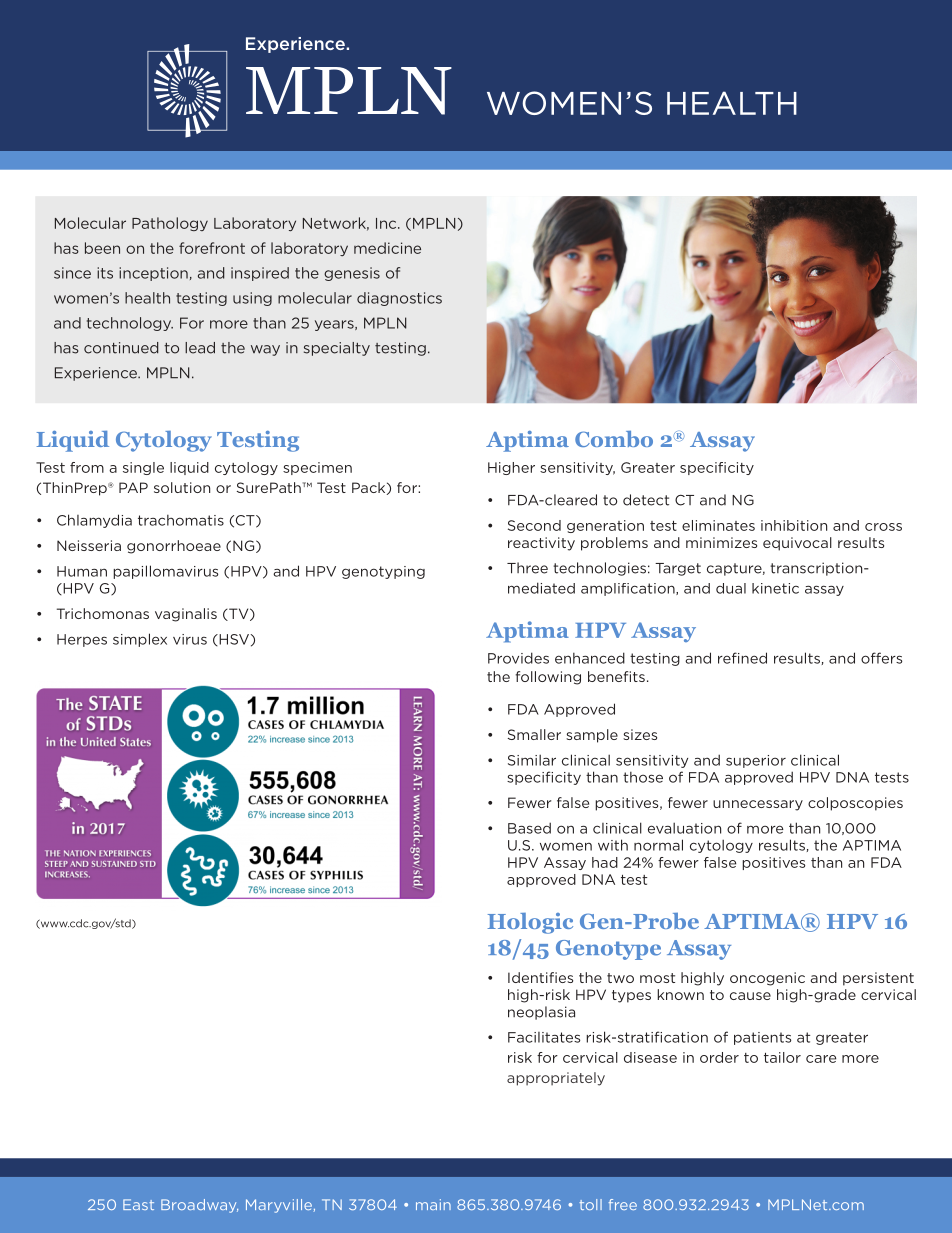 The image size is (952, 1233). What do you see at coordinates (138, 1204) in the screenshot?
I see `East` at bounding box center [138, 1204].
